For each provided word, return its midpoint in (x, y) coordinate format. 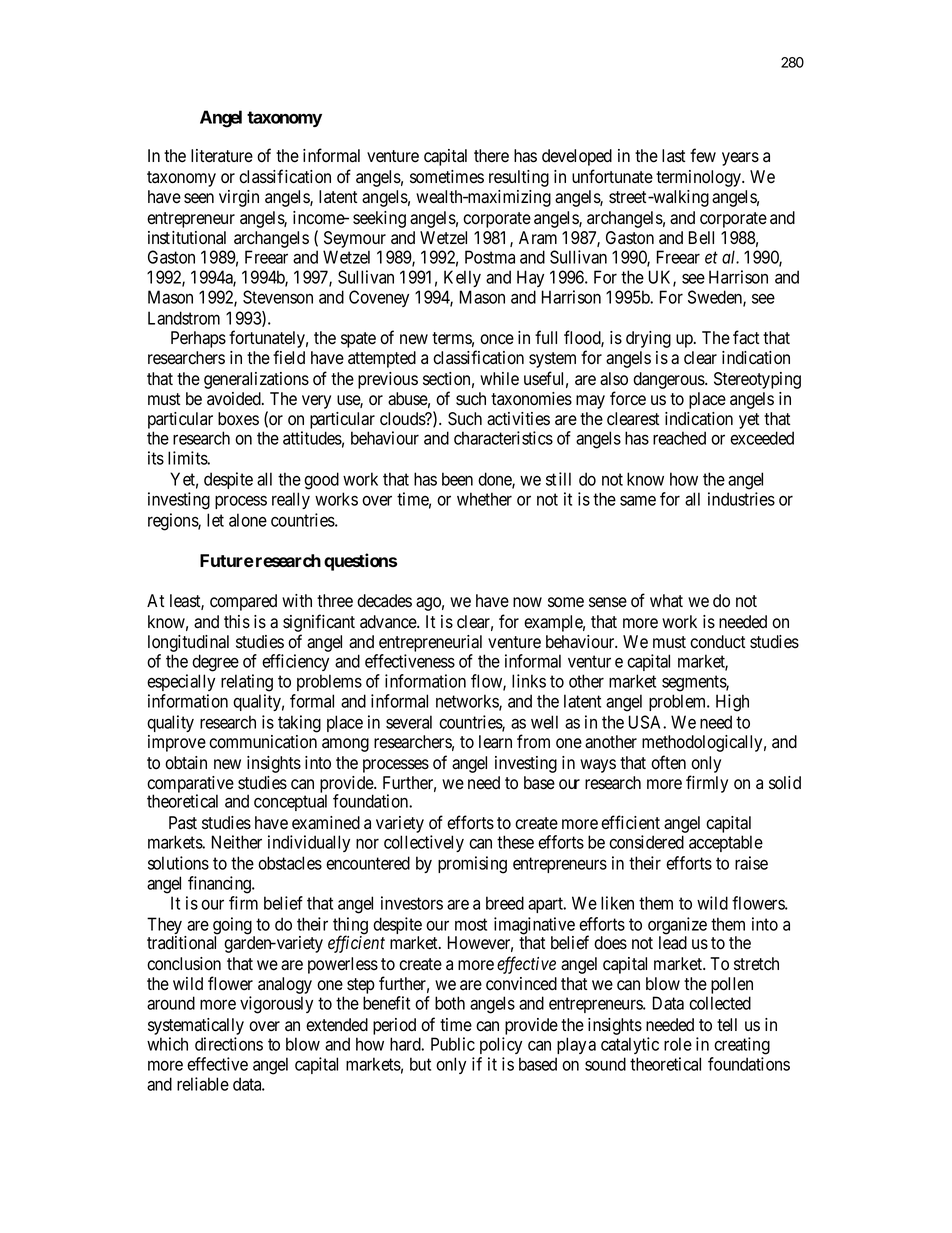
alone (248, 520)
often (668, 762)
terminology (700, 178)
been (457, 479)
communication (263, 742)
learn (495, 742)
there (491, 156)
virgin (239, 198)
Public (453, 1044)
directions (229, 1044)
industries (741, 499)
